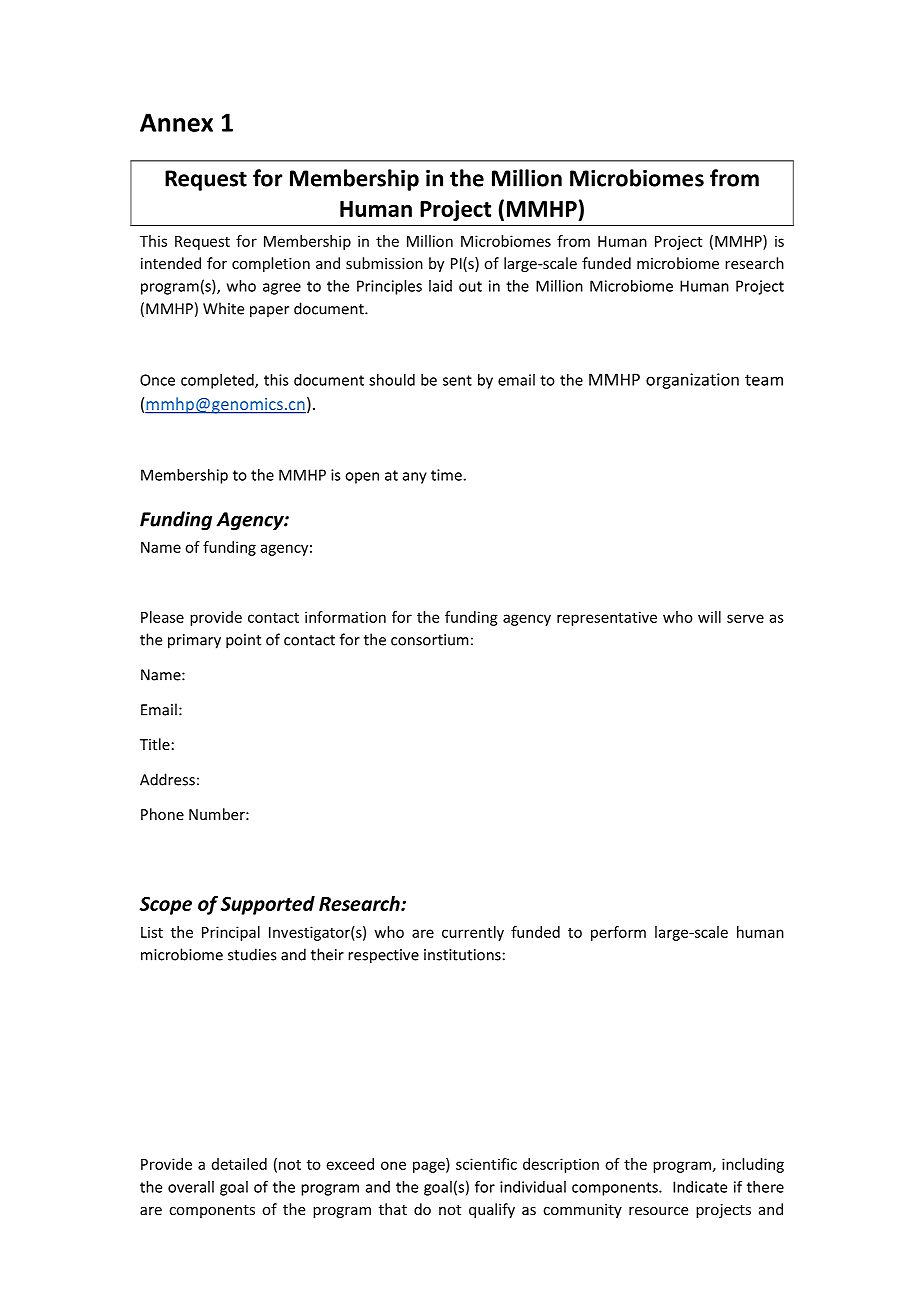 The width and height of the document is (924, 1308). Describe the element at coordinates (692, 381) in the document. I see `organization` at that location.
